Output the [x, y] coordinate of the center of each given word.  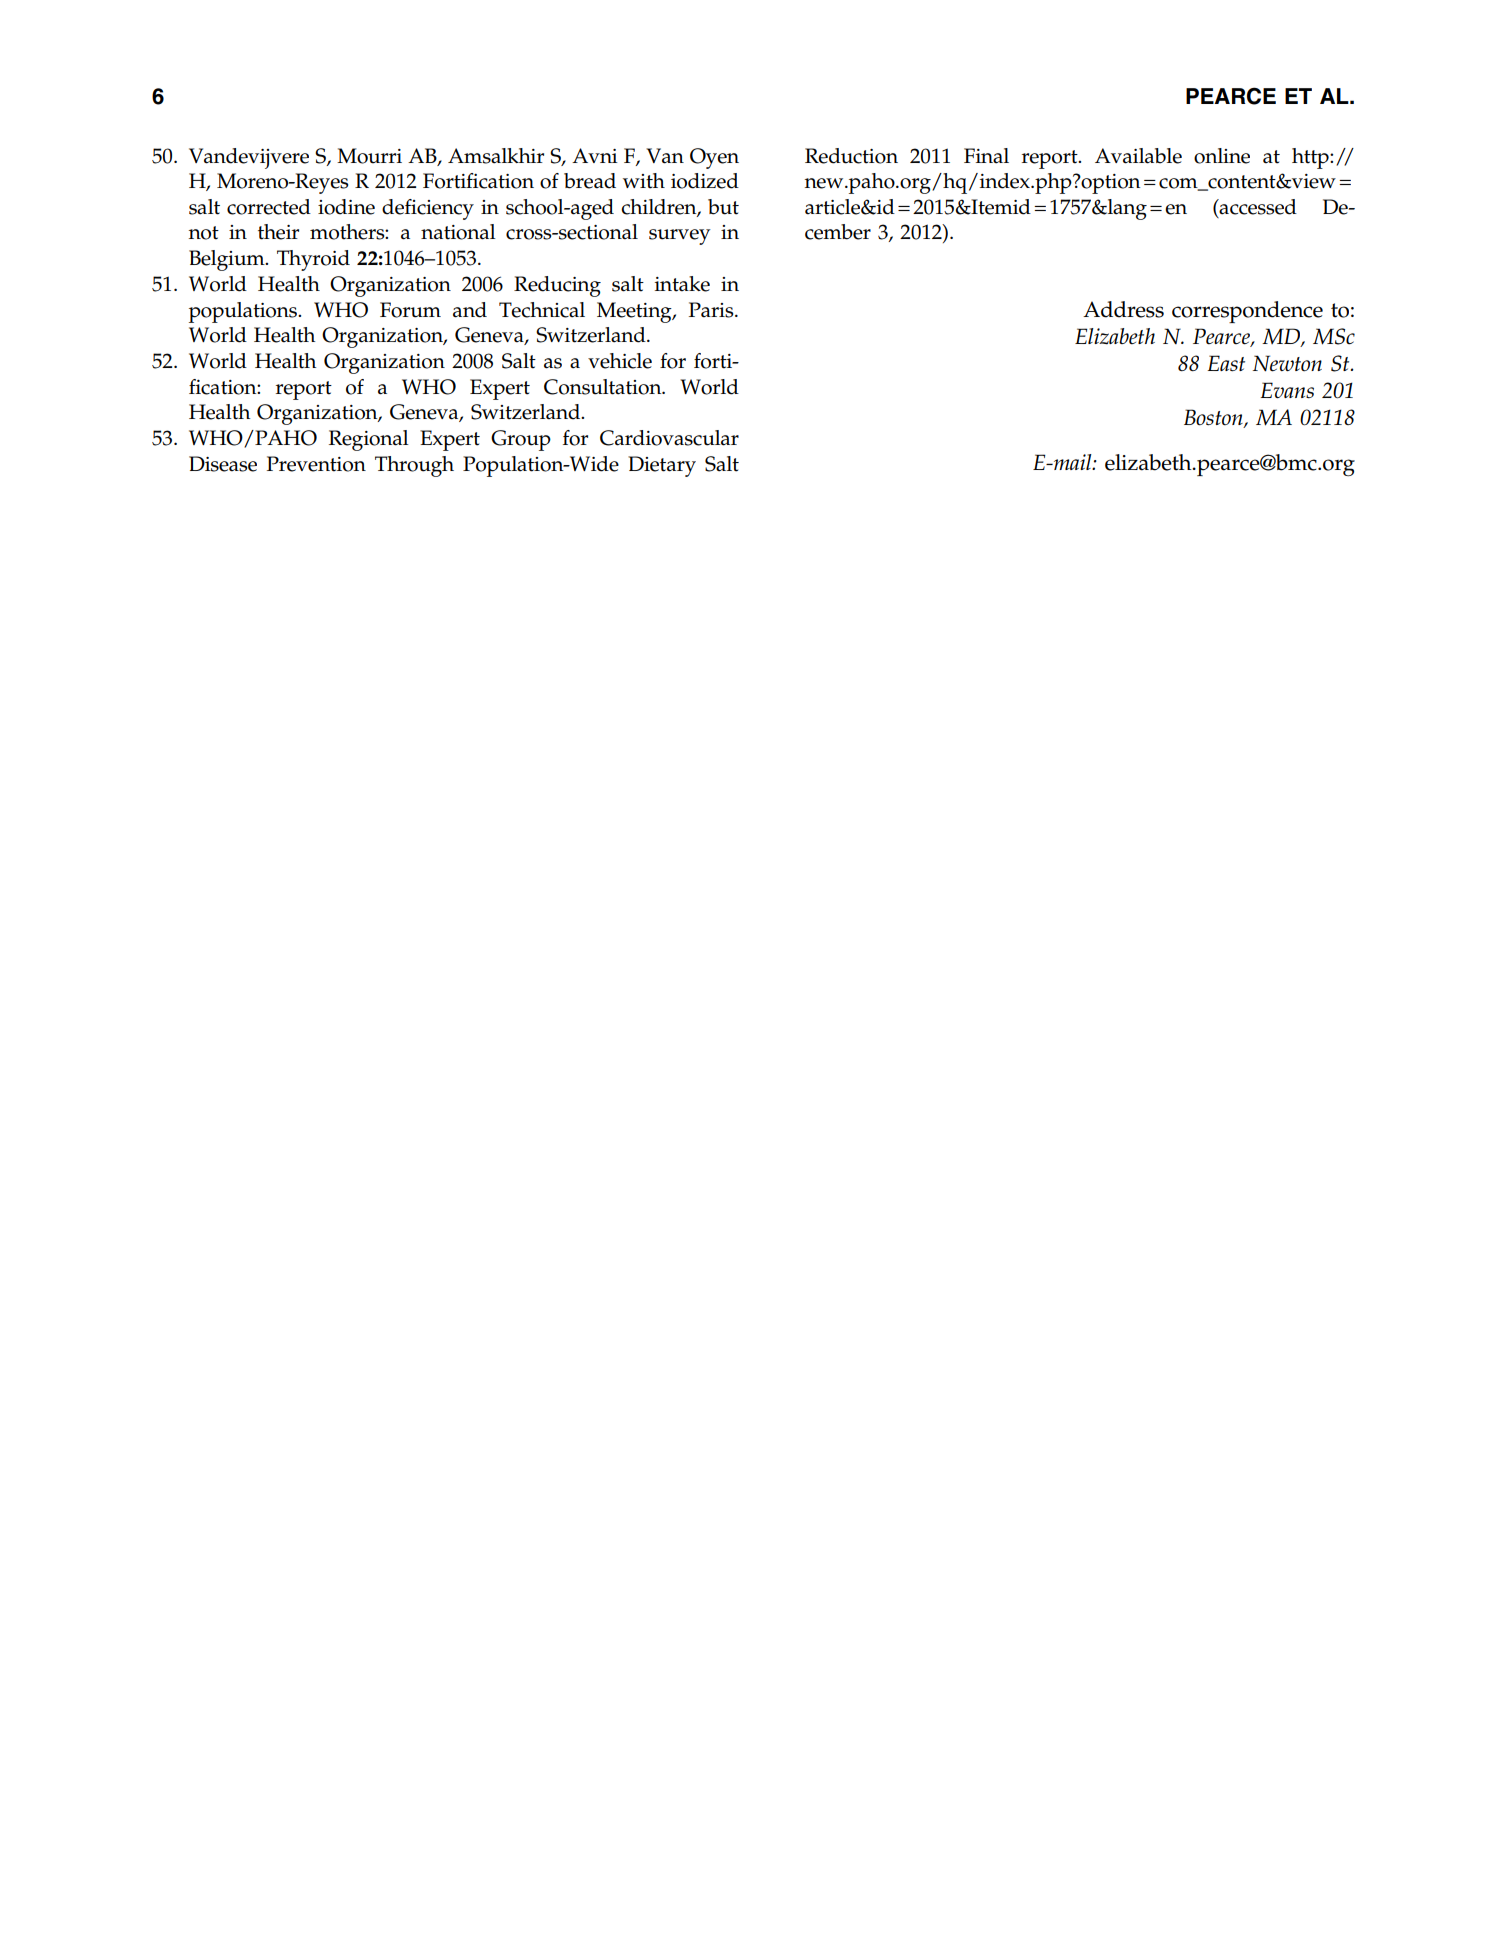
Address [1123, 309]
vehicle [620, 361]
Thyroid [313, 260]
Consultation [604, 387]
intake [682, 284]
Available [1138, 156]
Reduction [851, 156]
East [1226, 363]
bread [590, 181]
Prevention [316, 464]
